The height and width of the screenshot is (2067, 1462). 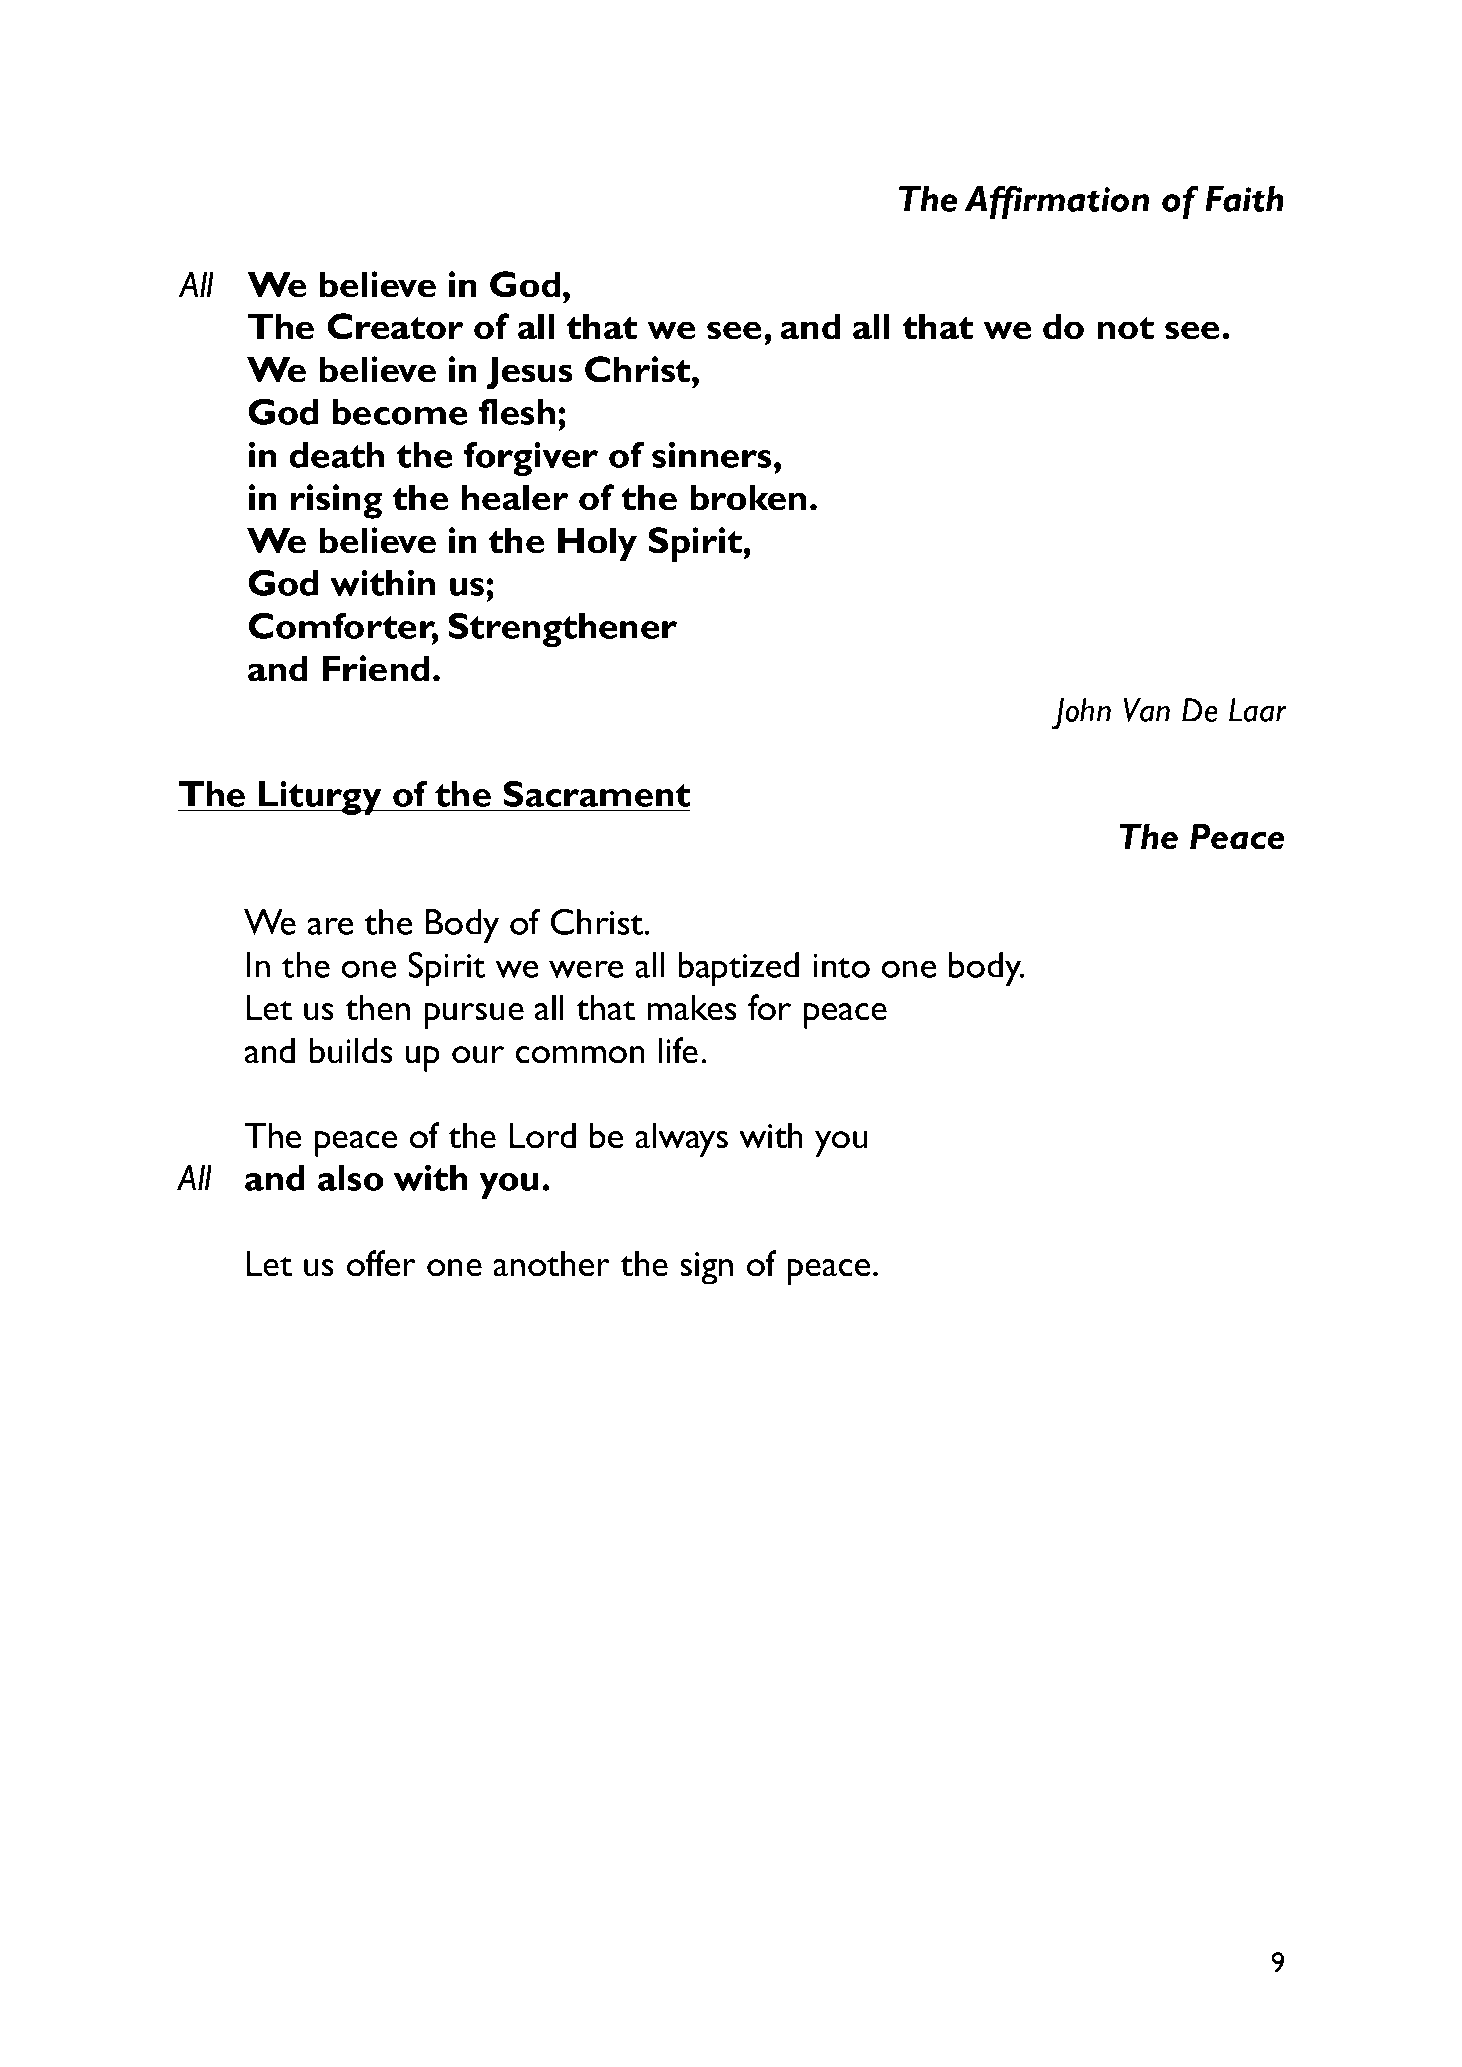 What do you see at coordinates (381, 1263) in the screenshot?
I see `offer` at bounding box center [381, 1263].
